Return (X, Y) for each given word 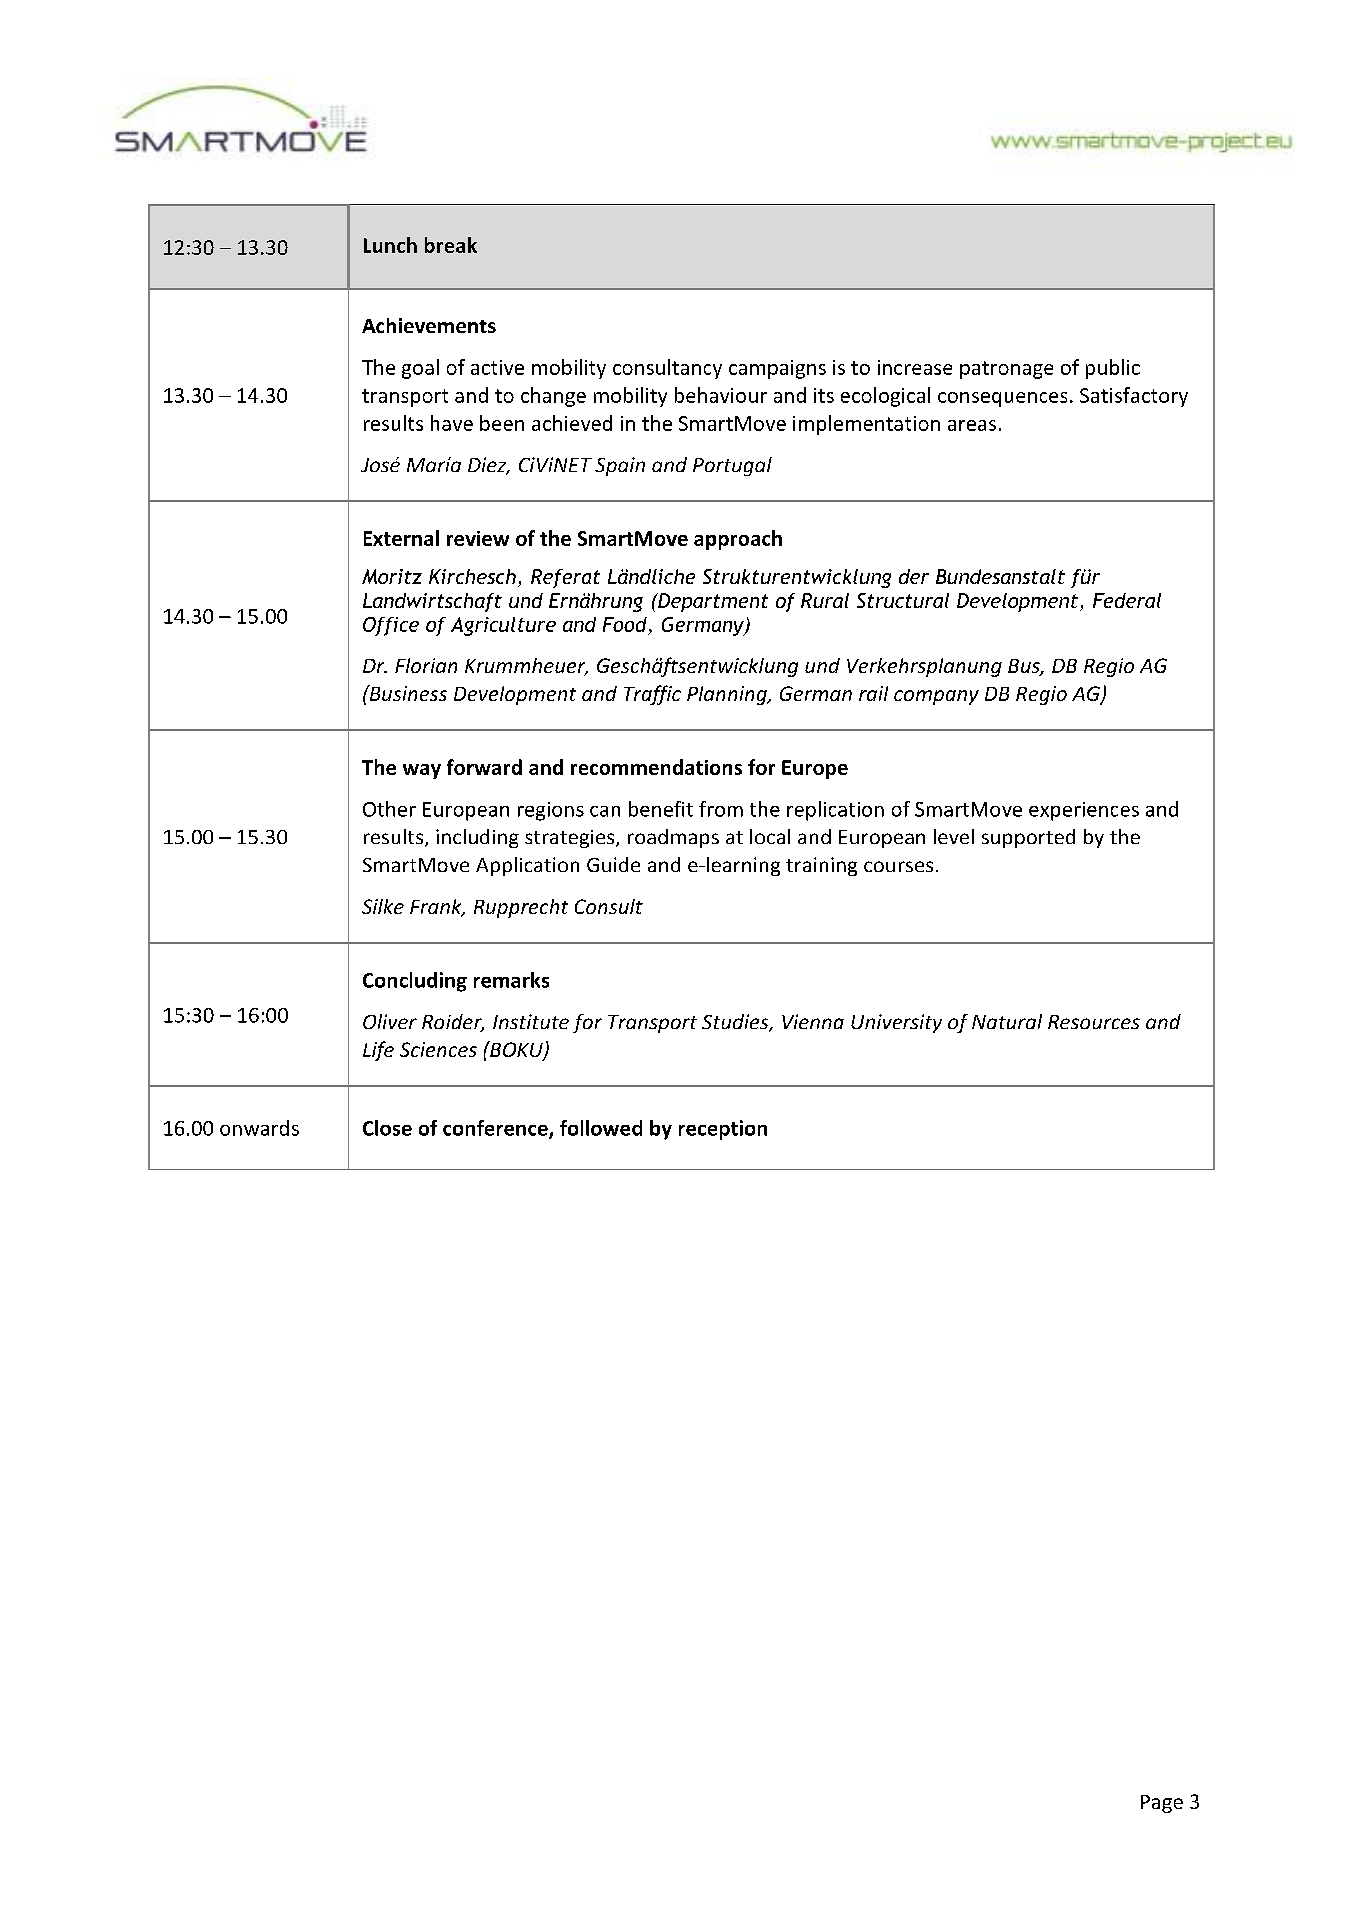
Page (1162, 1804)
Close (387, 1128)
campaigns (777, 369)
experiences (1084, 811)
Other (389, 809)
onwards (259, 1128)
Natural (1007, 1021)
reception (723, 1130)
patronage (1006, 370)
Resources (1094, 1022)
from (721, 809)
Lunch (390, 245)
